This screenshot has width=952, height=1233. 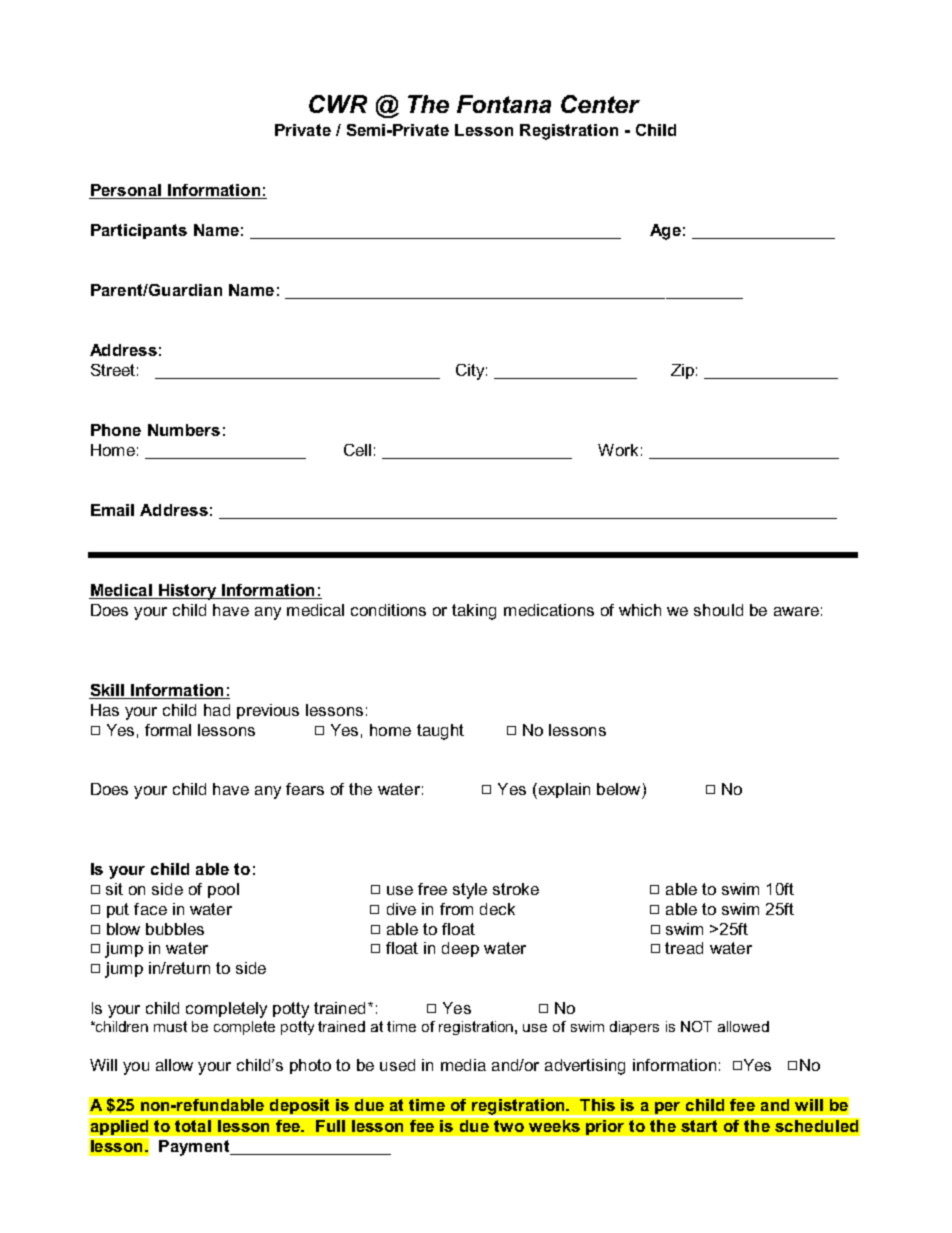 I want to click on formal, so click(x=168, y=730).
